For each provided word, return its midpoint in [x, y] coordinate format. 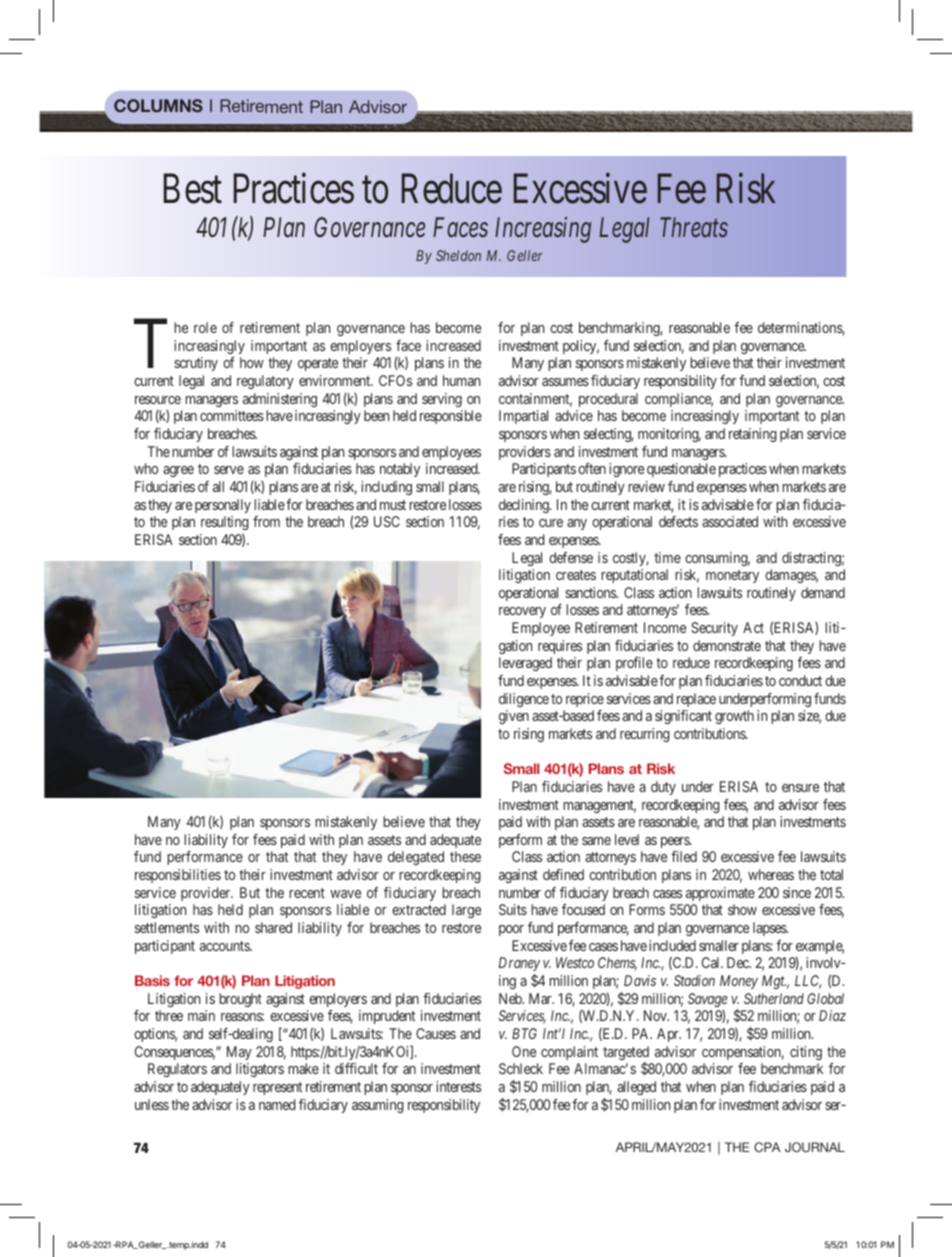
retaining [753, 435]
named [277, 1104]
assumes [565, 382]
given [514, 717]
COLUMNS [158, 106]
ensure [800, 788]
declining [525, 506]
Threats [694, 227]
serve [229, 470]
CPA [767, 1147]
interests [458, 1086]
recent [307, 893]
